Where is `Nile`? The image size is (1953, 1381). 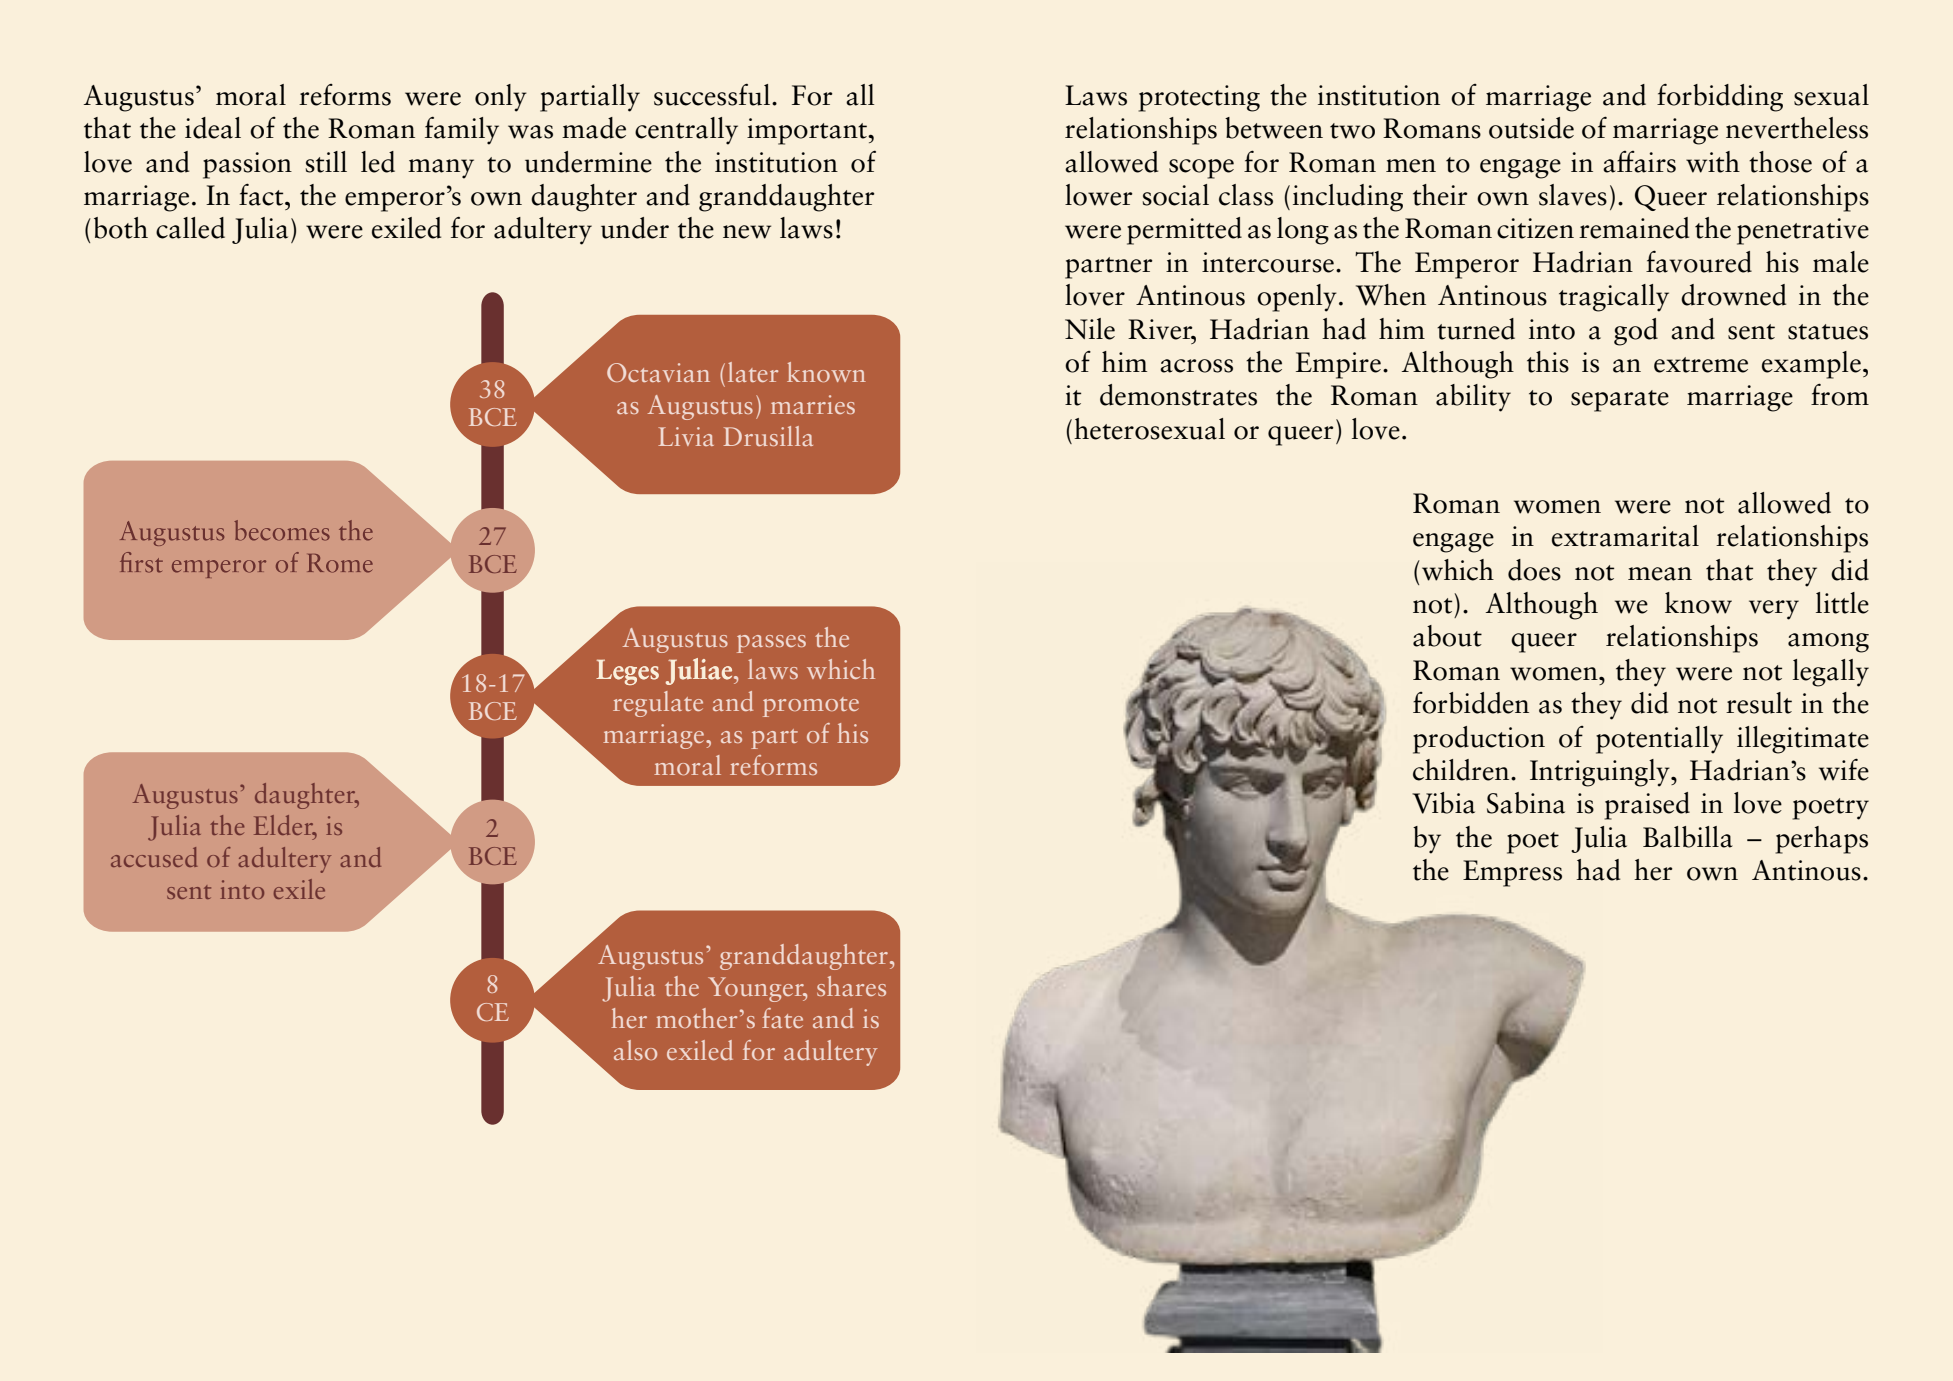
Nile is located at coordinates (1090, 329).
